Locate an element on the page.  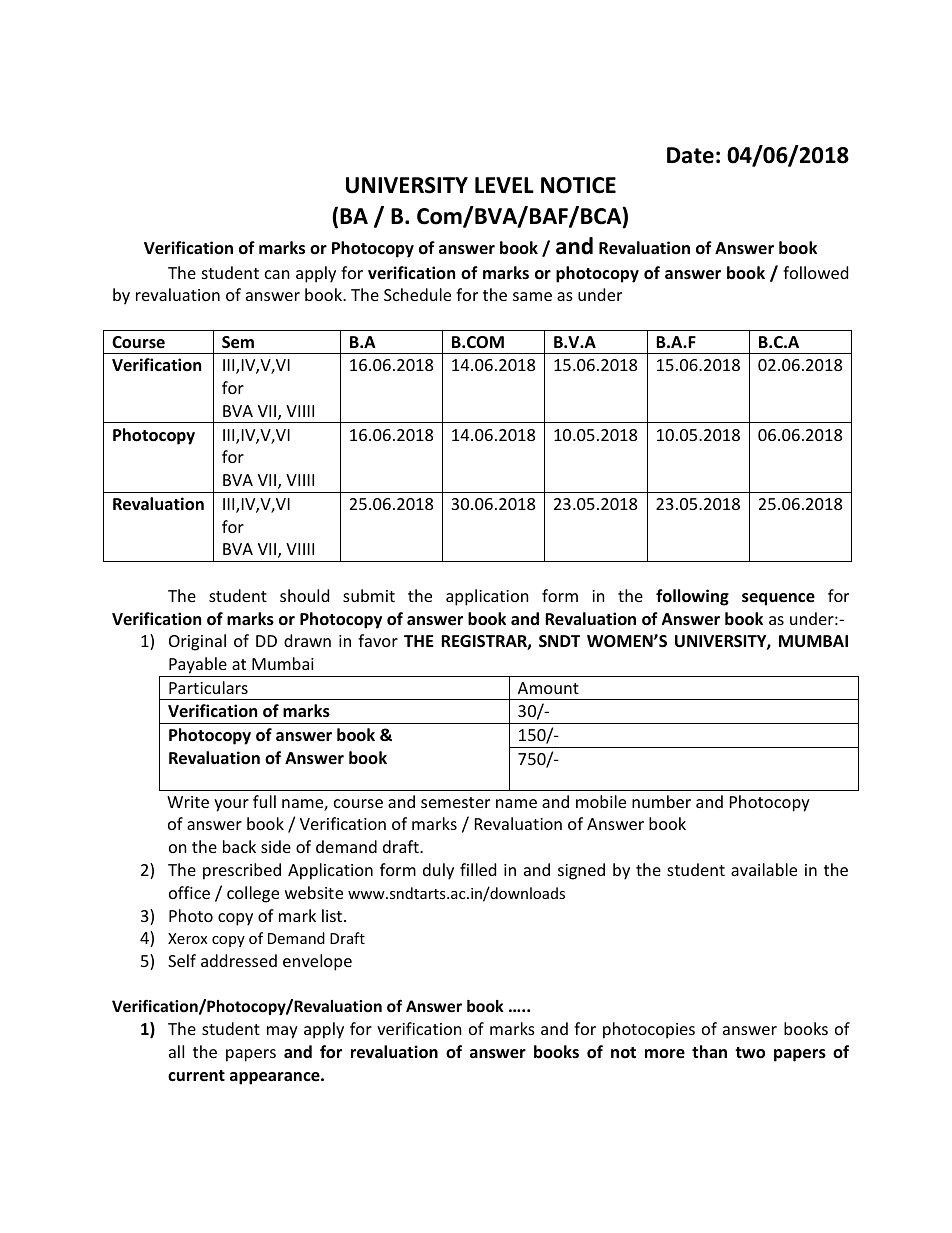
can is located at coordinates (277, 274).
